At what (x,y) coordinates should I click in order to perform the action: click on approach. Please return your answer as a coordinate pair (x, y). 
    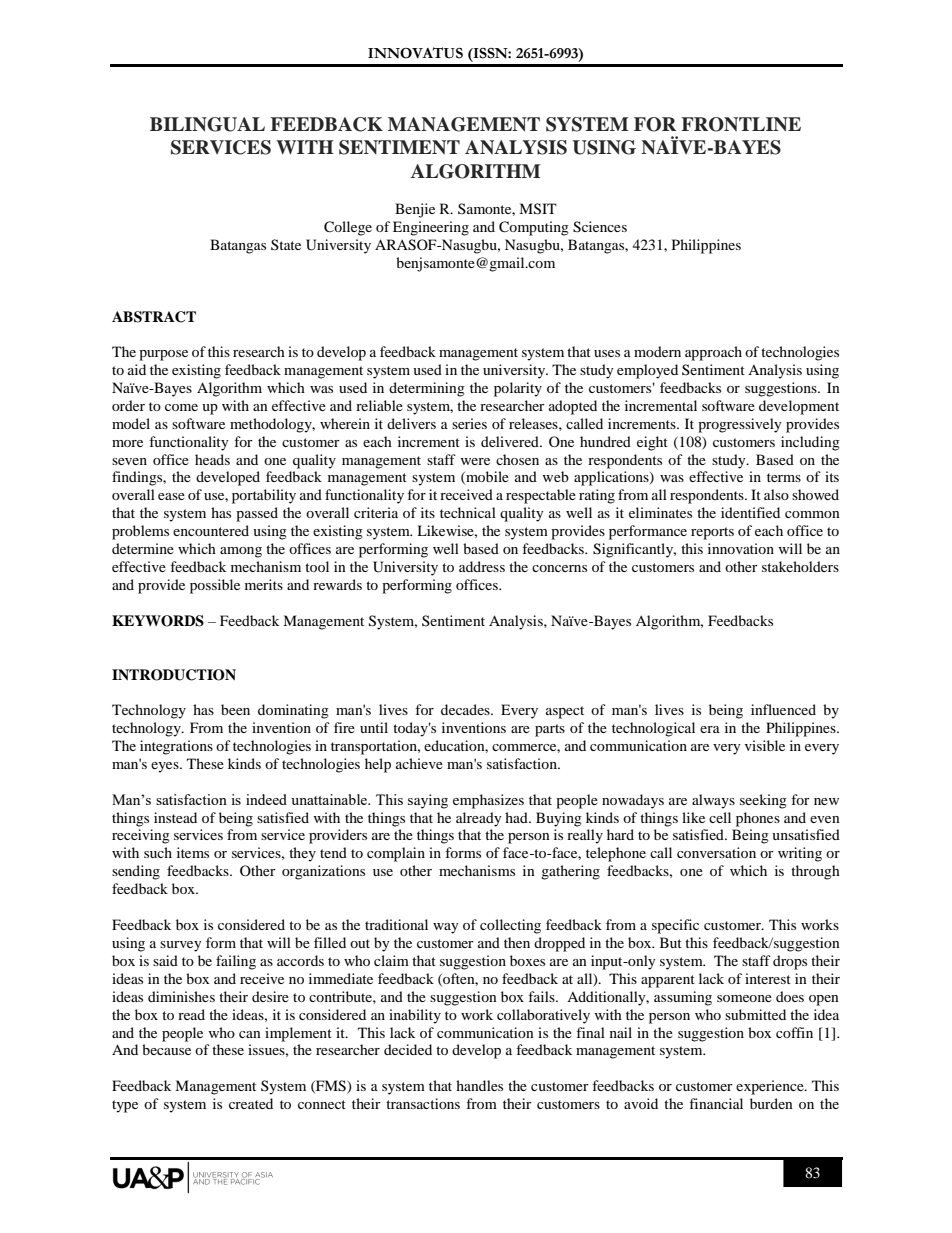
    Looking at the image, I should click on (713, 353).
